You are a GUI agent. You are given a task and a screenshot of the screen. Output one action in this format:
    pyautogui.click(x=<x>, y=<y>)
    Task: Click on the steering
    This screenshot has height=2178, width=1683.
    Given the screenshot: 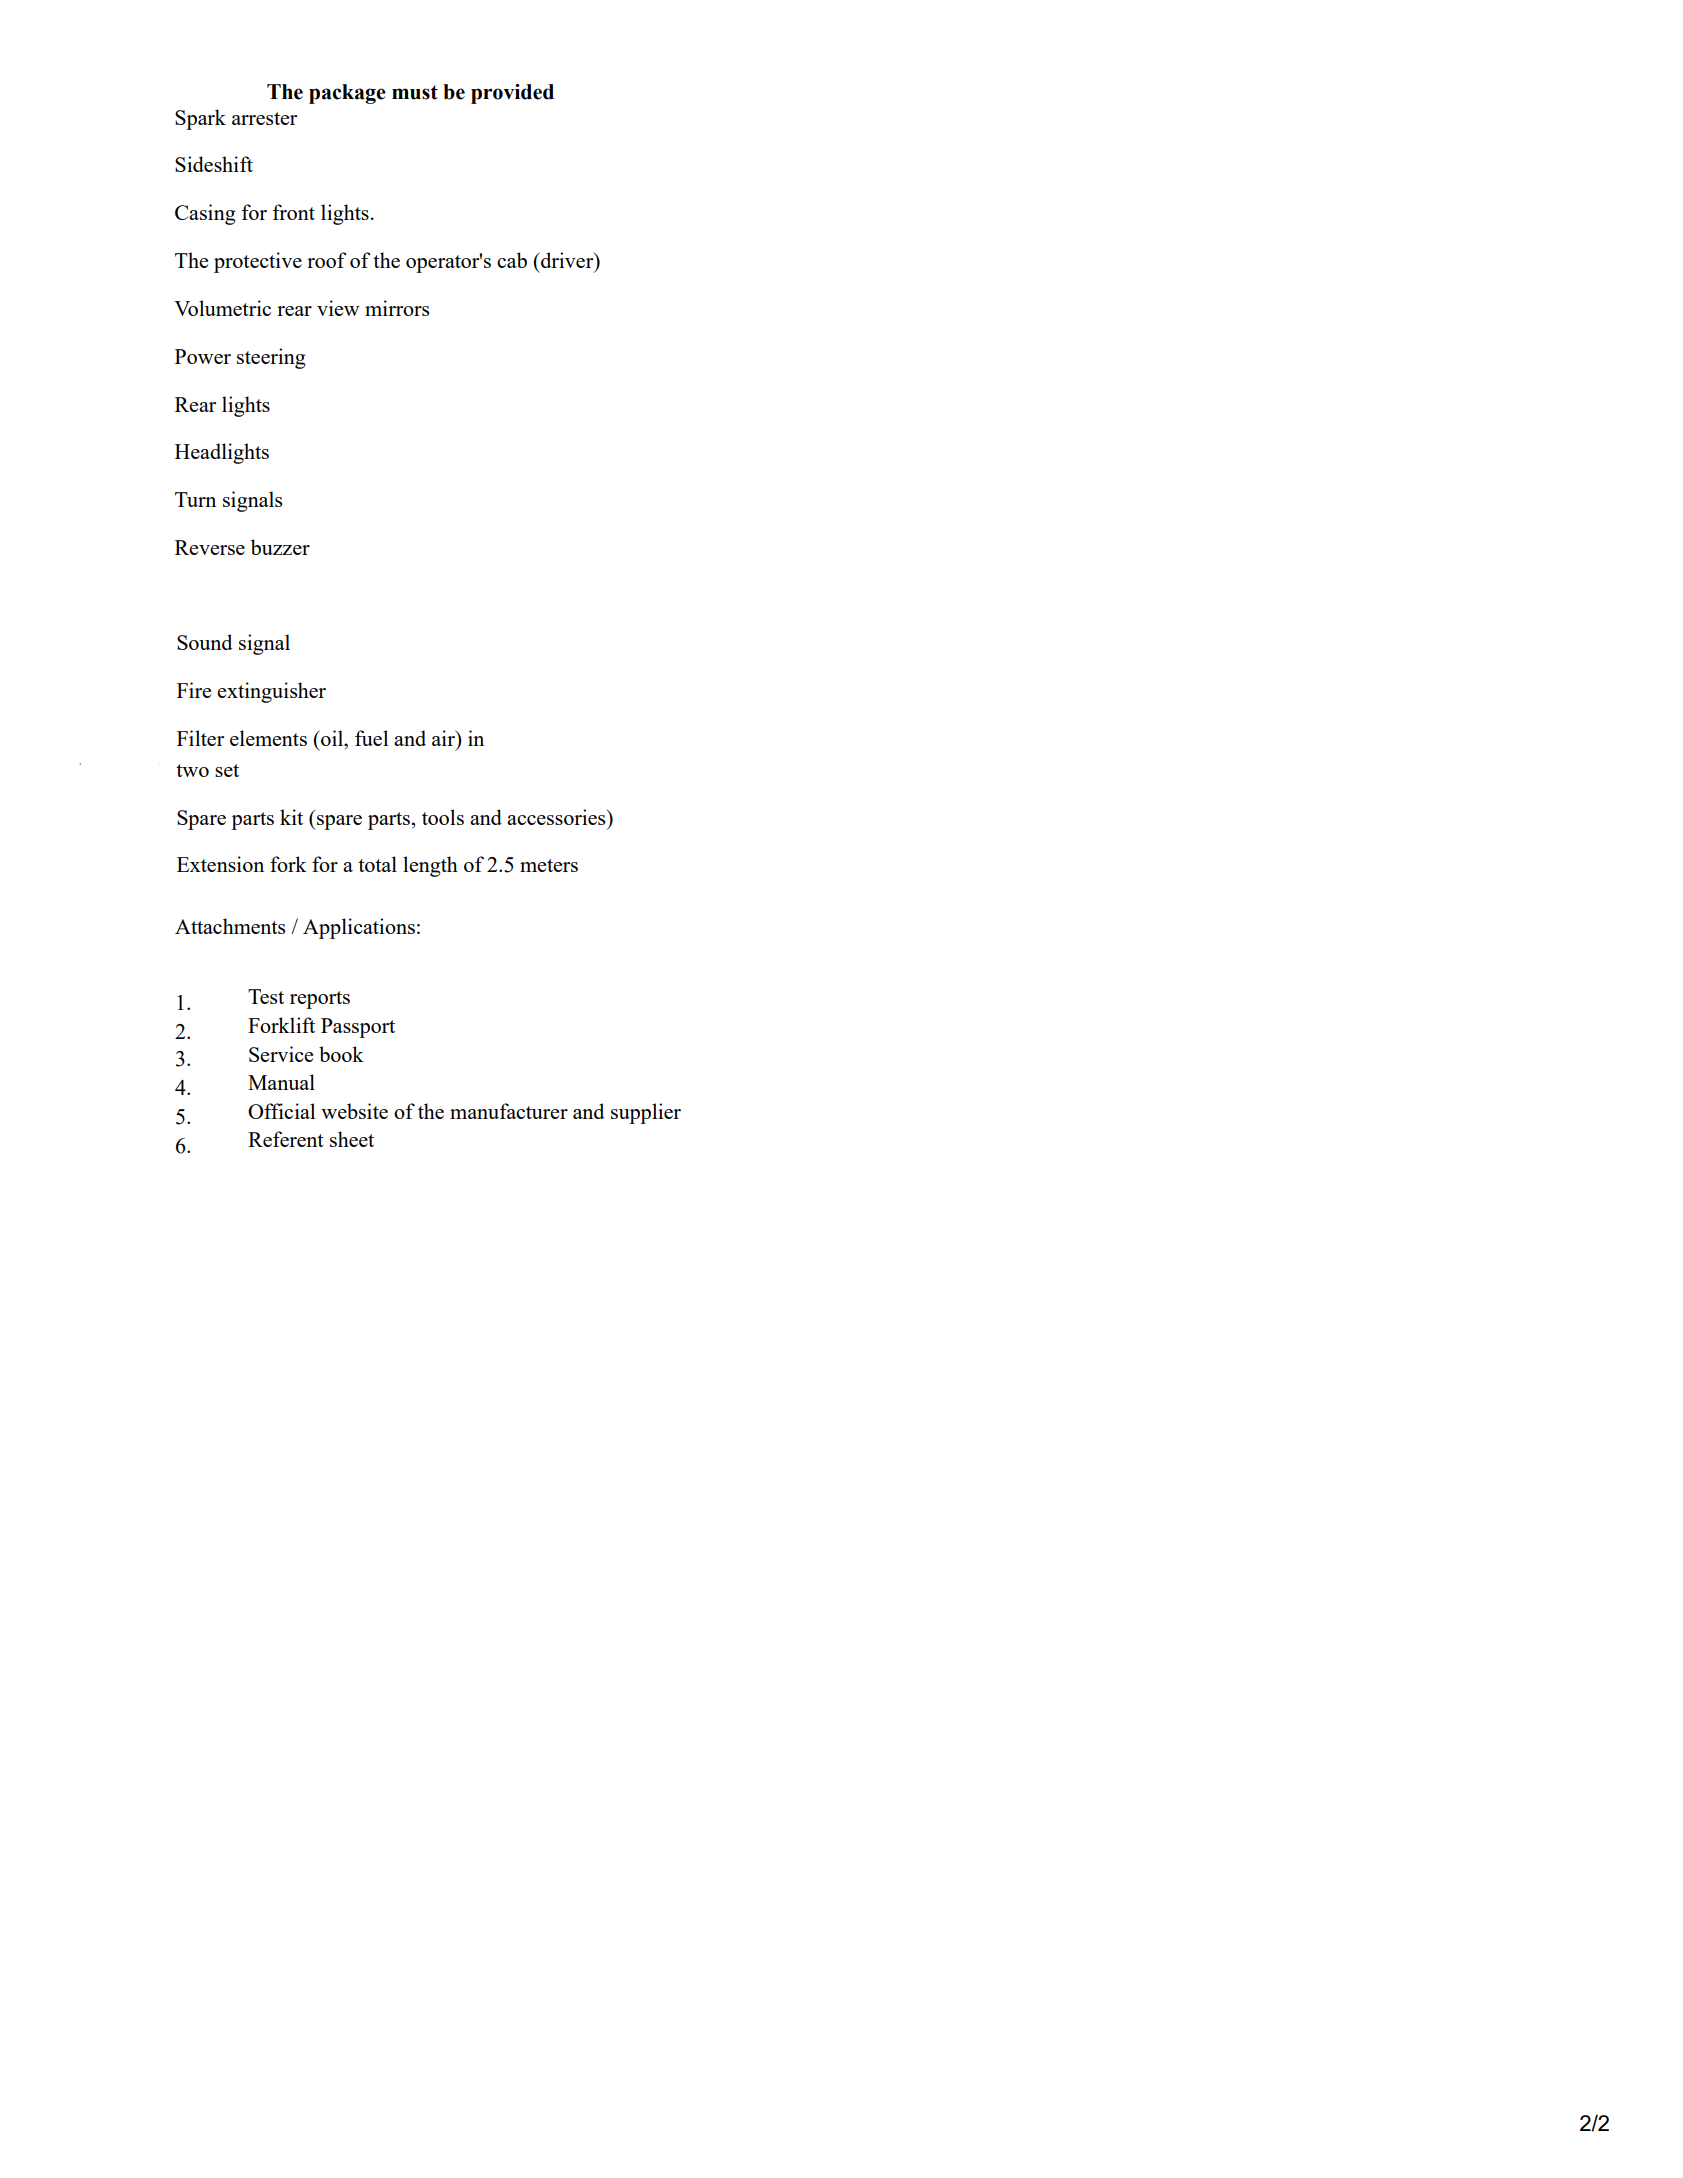 What is the action you would take?
    pyautogui.click(x=271, y=358)
